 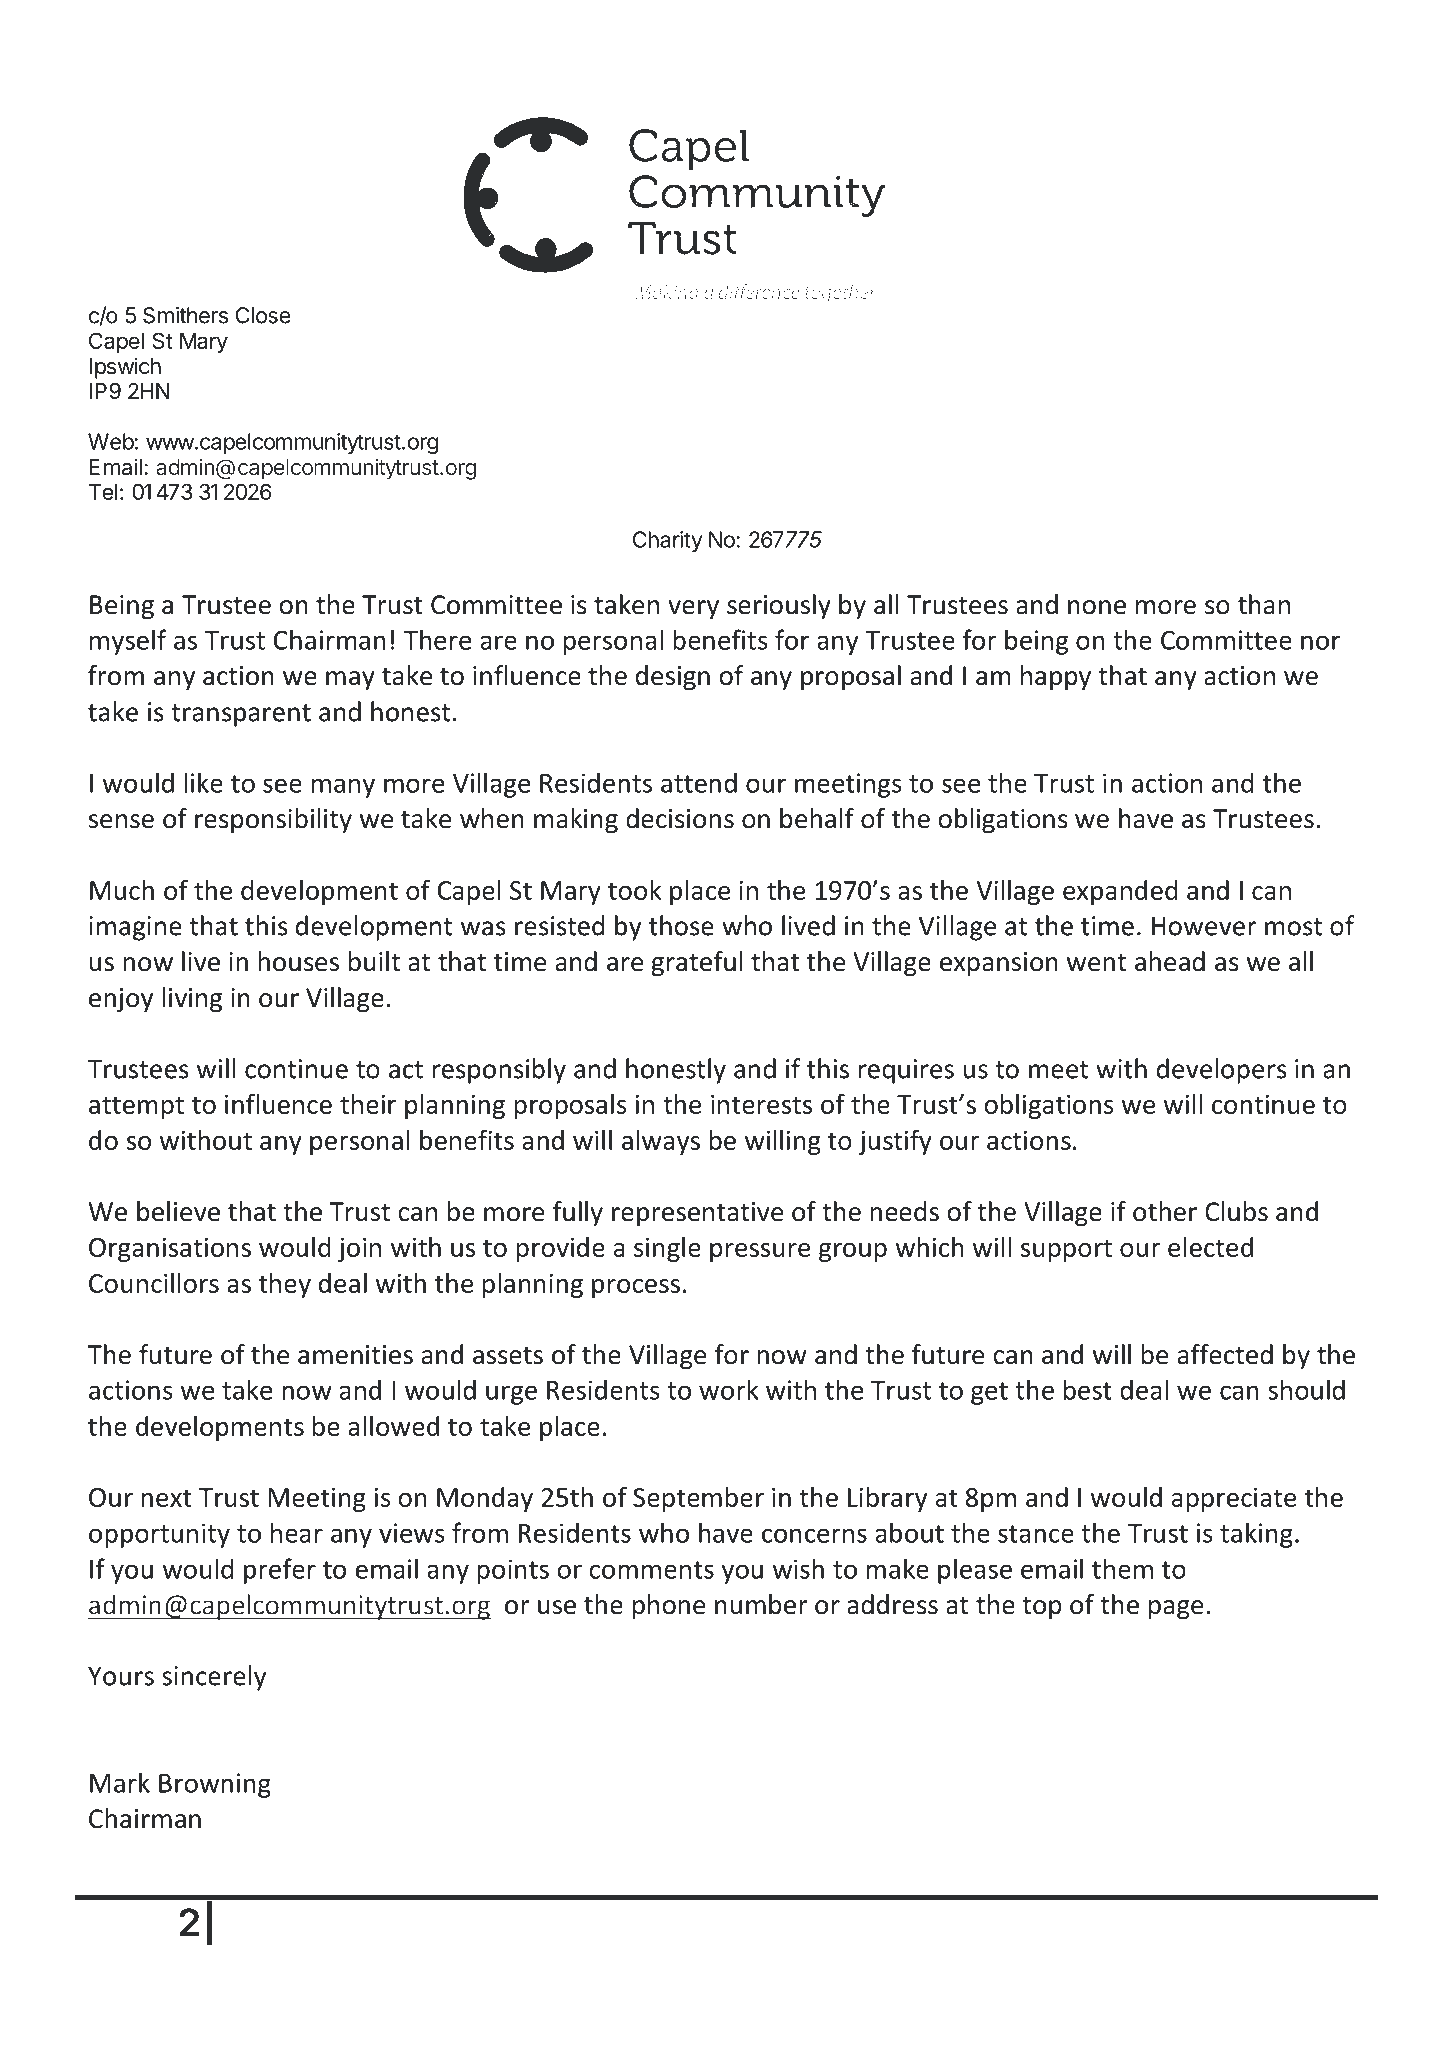 What do you see at coordinates (760, 1252) in the screenshot?
I see `pressure` at bounding box center [760, 1252].
